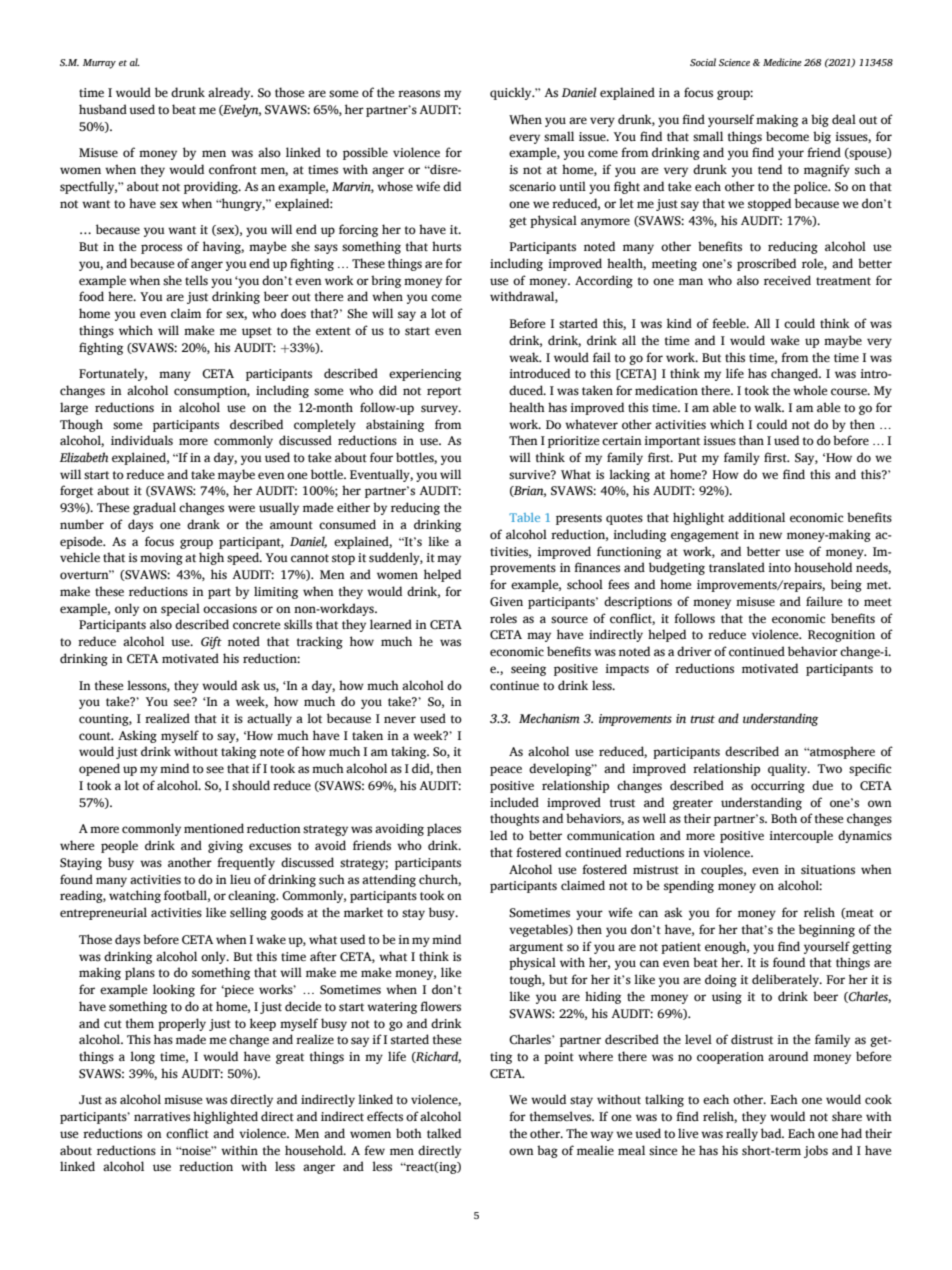  Describe the element at coordinates (782, 62) in the screenshot. I see `Medicine` at that location.
